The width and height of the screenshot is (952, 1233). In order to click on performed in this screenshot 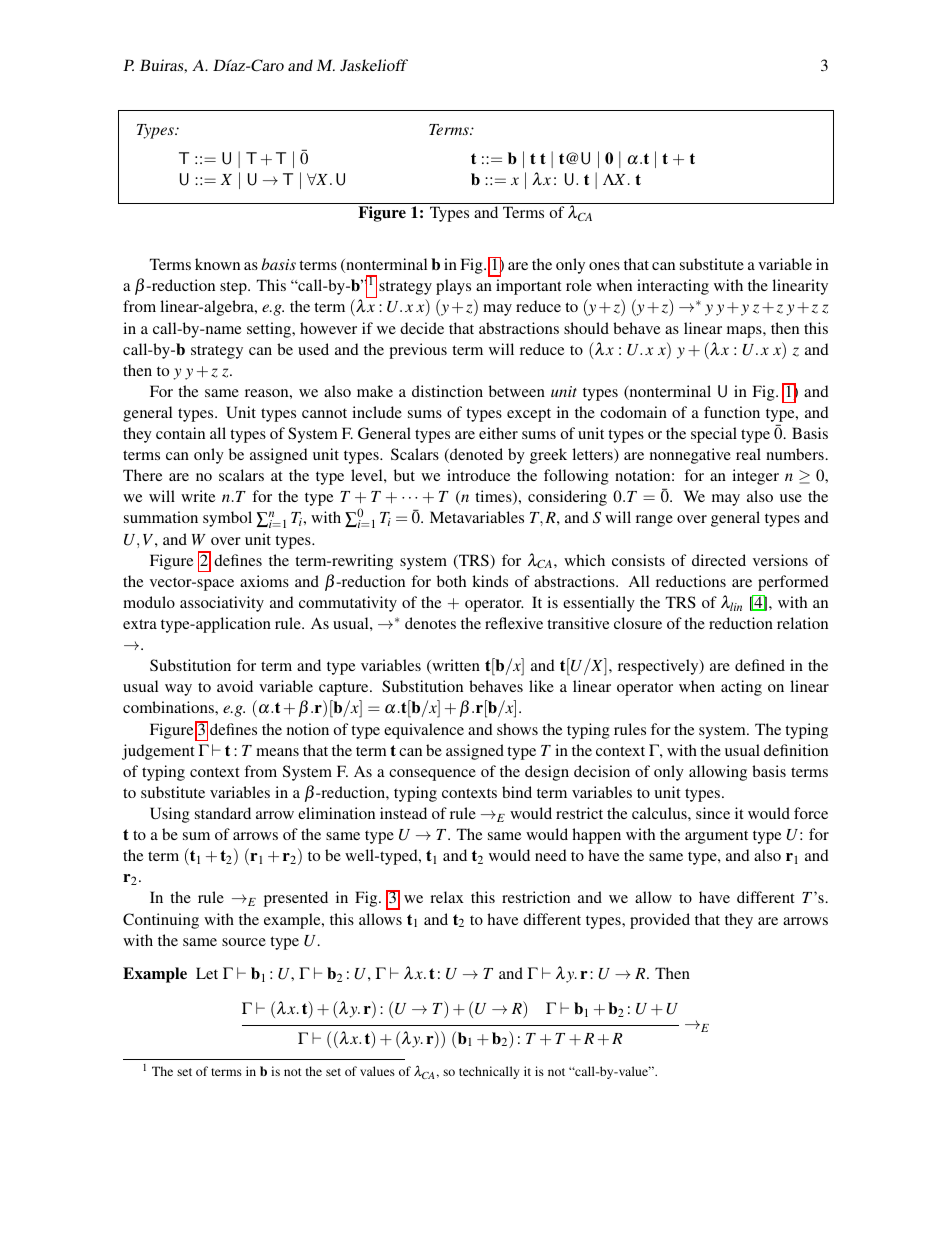, I will do `click(793, 583)`.
